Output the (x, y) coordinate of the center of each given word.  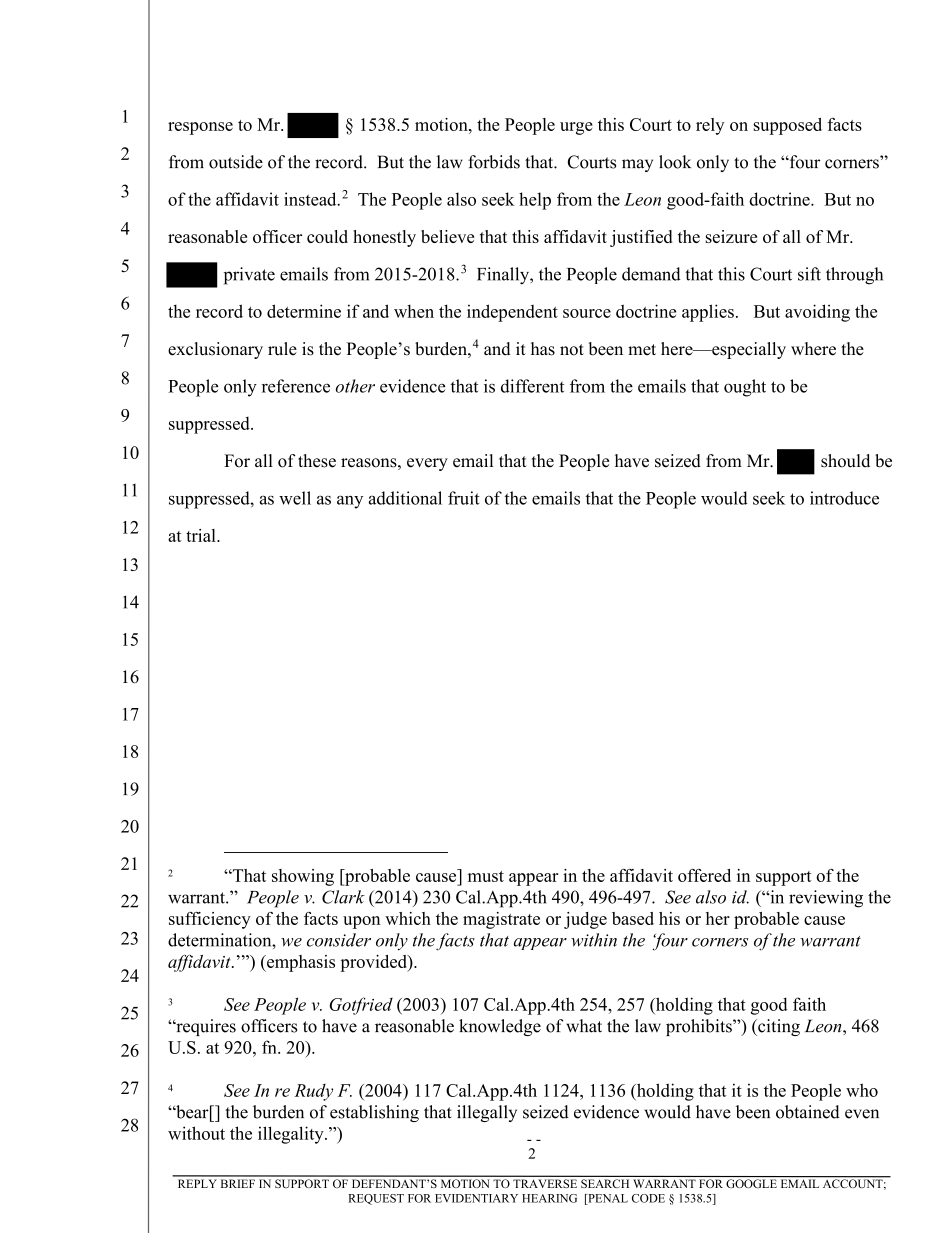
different (532, 386)
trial (202, 535)
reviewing (826, 899)
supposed (788, 126)
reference (296, 386)
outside (236, 162)
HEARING (549, 1198)
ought (745, 388)
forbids (494, 162)
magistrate (501, 920)
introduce (844, 498)
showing (303, 877)
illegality (292, 1135)
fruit (464, 498)
